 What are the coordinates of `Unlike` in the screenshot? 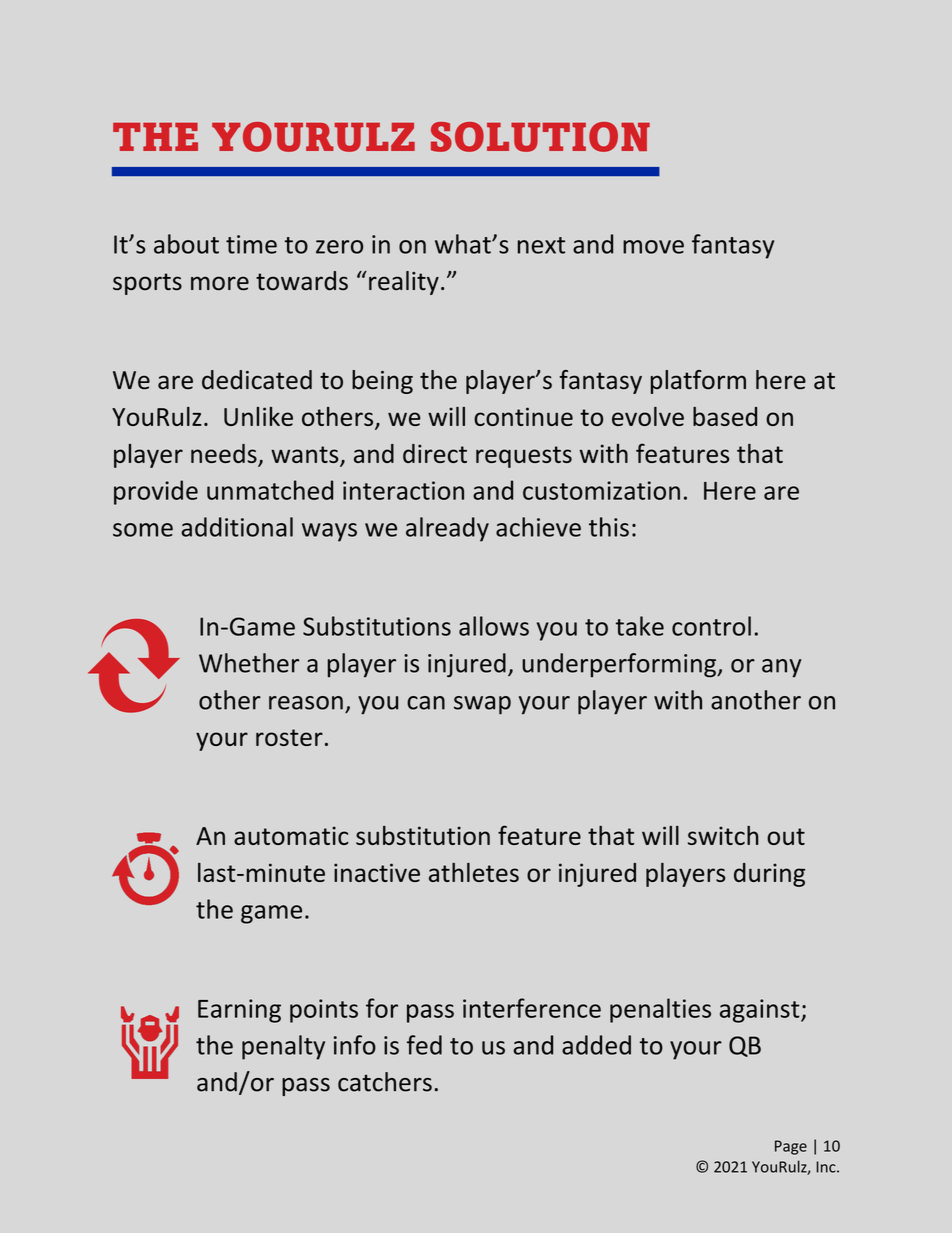 It's located at (258, 416).
